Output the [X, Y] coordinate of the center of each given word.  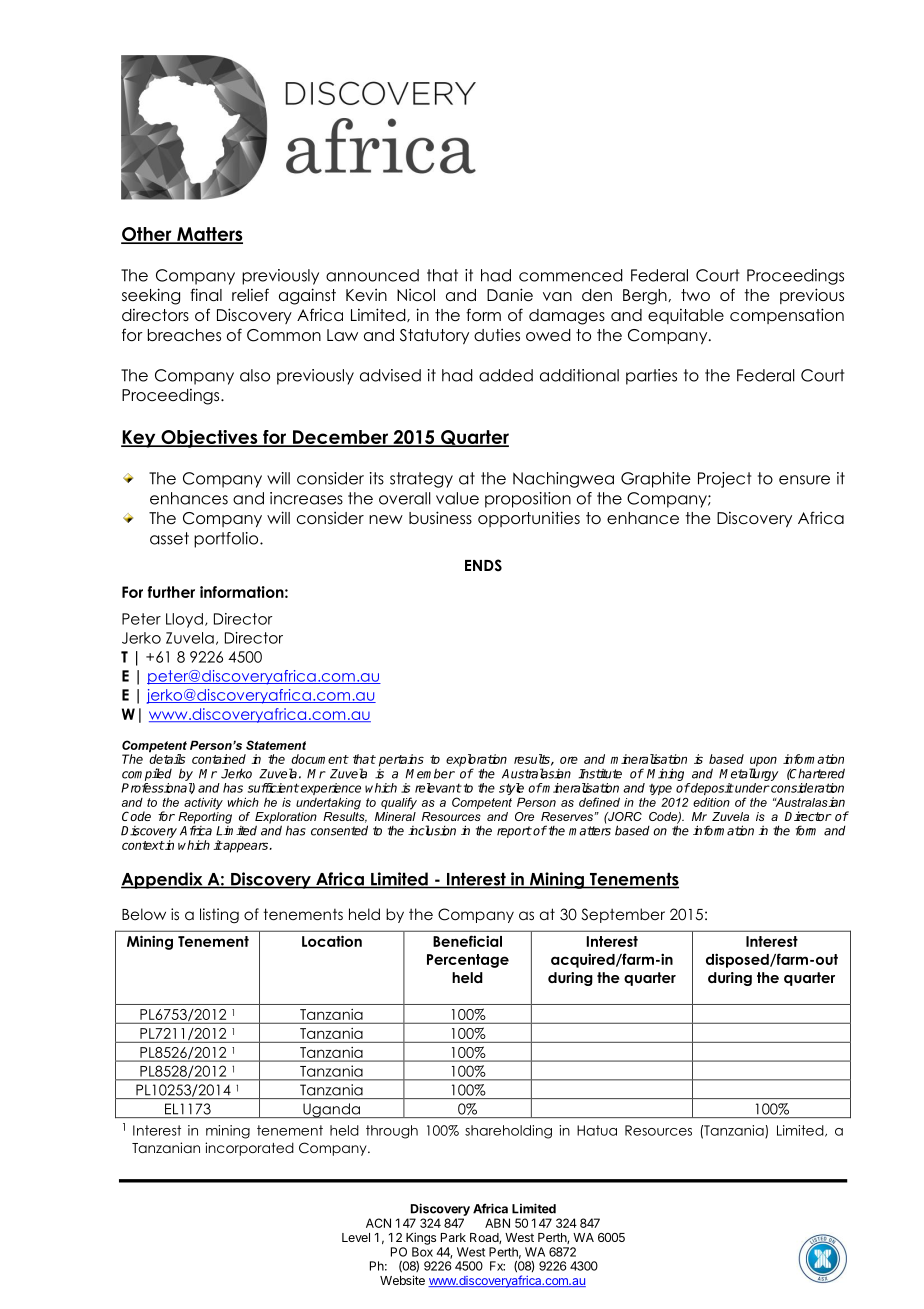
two [695, 295]
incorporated [249, 1149]
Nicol [416, 295]
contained [219, 759]
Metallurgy [748, 774]
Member [430, 773]
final [206, 295]
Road [485, 1238]
